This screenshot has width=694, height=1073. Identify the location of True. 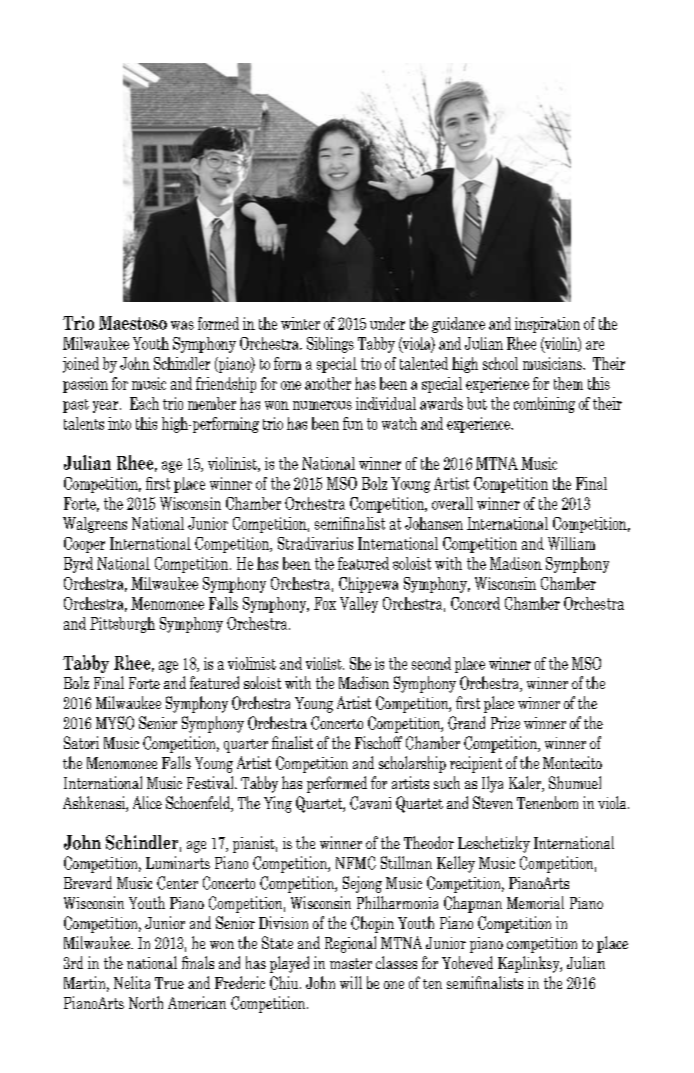
(169, 983).
